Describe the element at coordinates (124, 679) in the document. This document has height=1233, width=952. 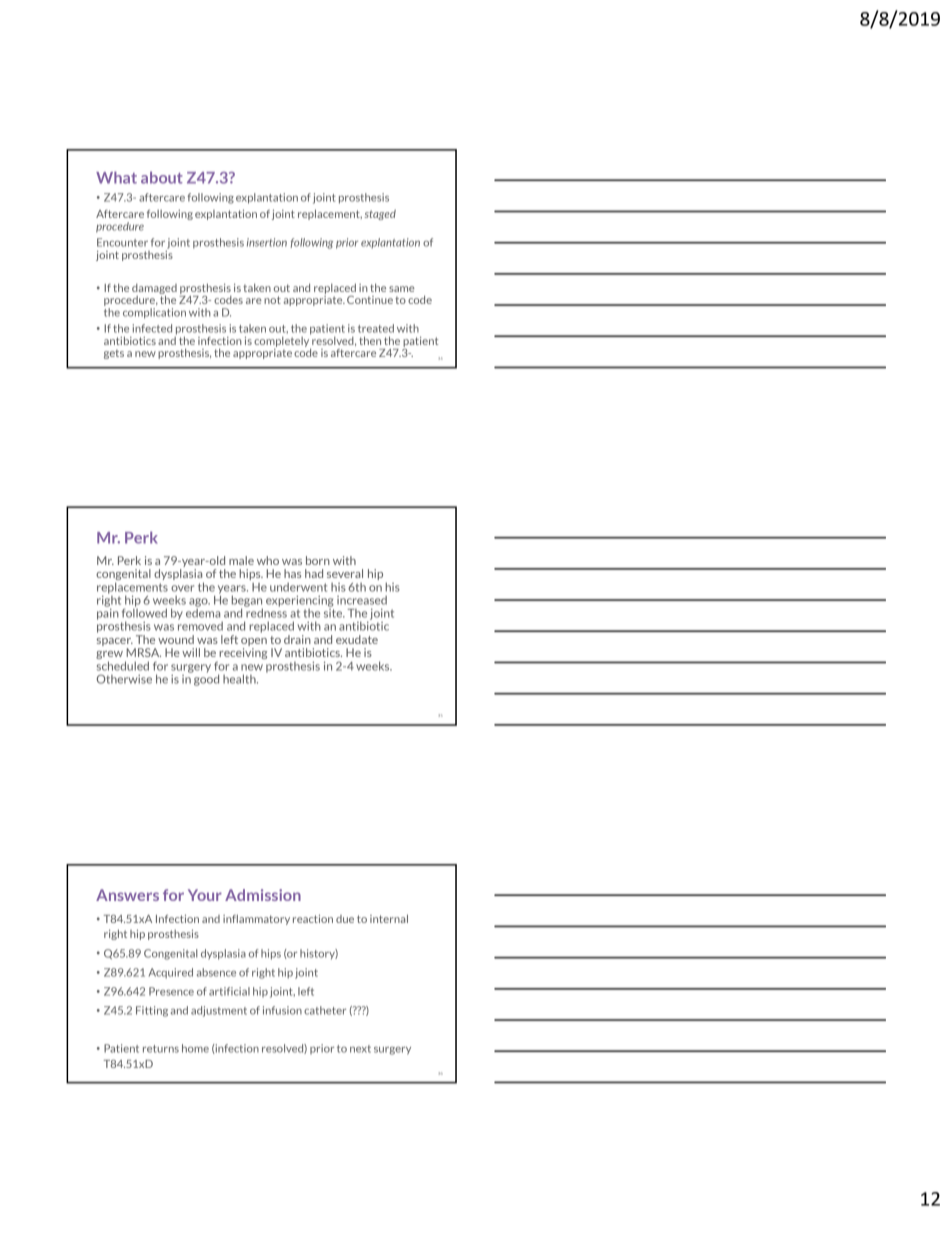
I see `Otherwise` at that location.
